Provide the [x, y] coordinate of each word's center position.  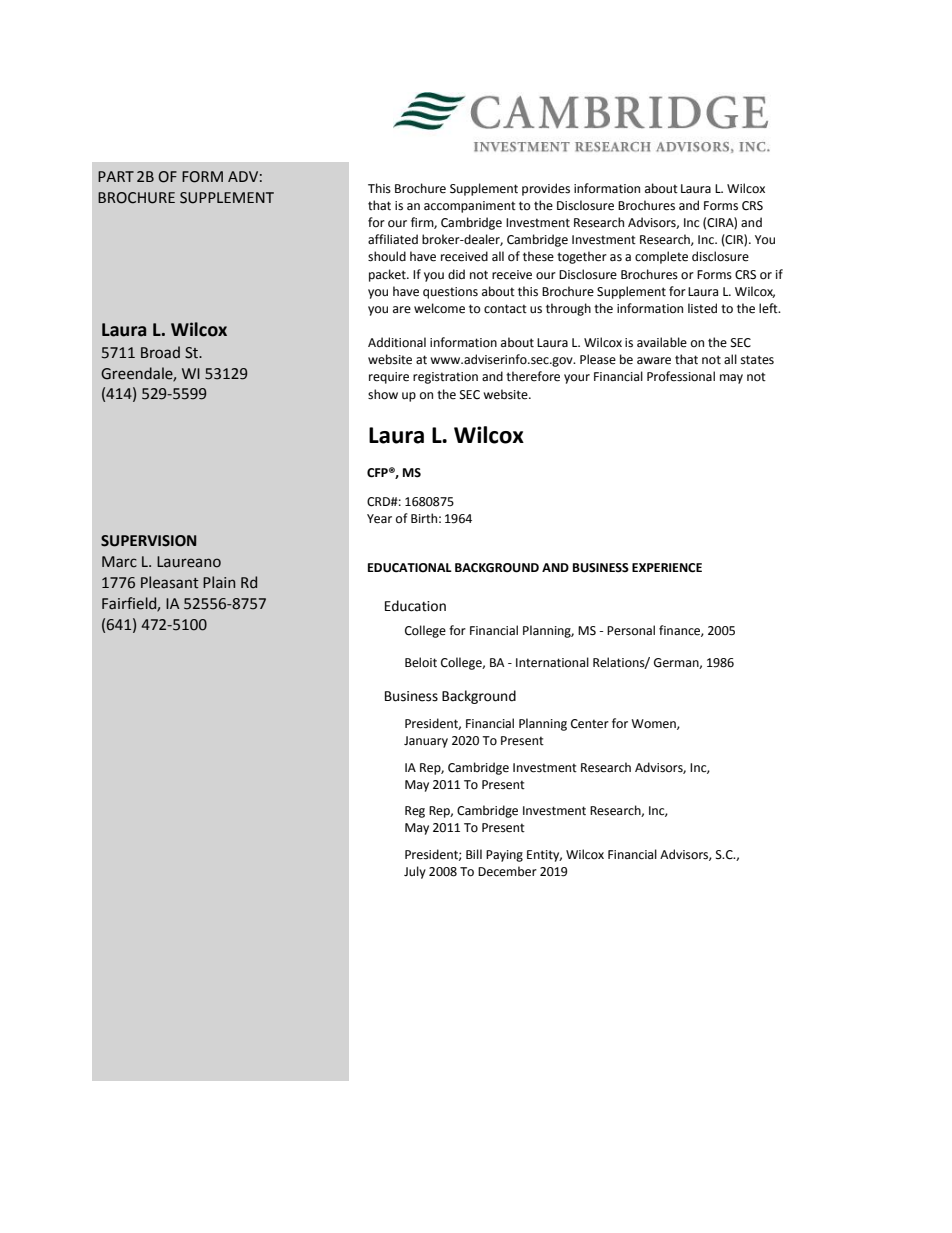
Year [379, 519]
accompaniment [470, 207]
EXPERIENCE [667, 568]
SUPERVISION [148, 541]
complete [661, 257]
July [415, 872]
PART [116, 176]
